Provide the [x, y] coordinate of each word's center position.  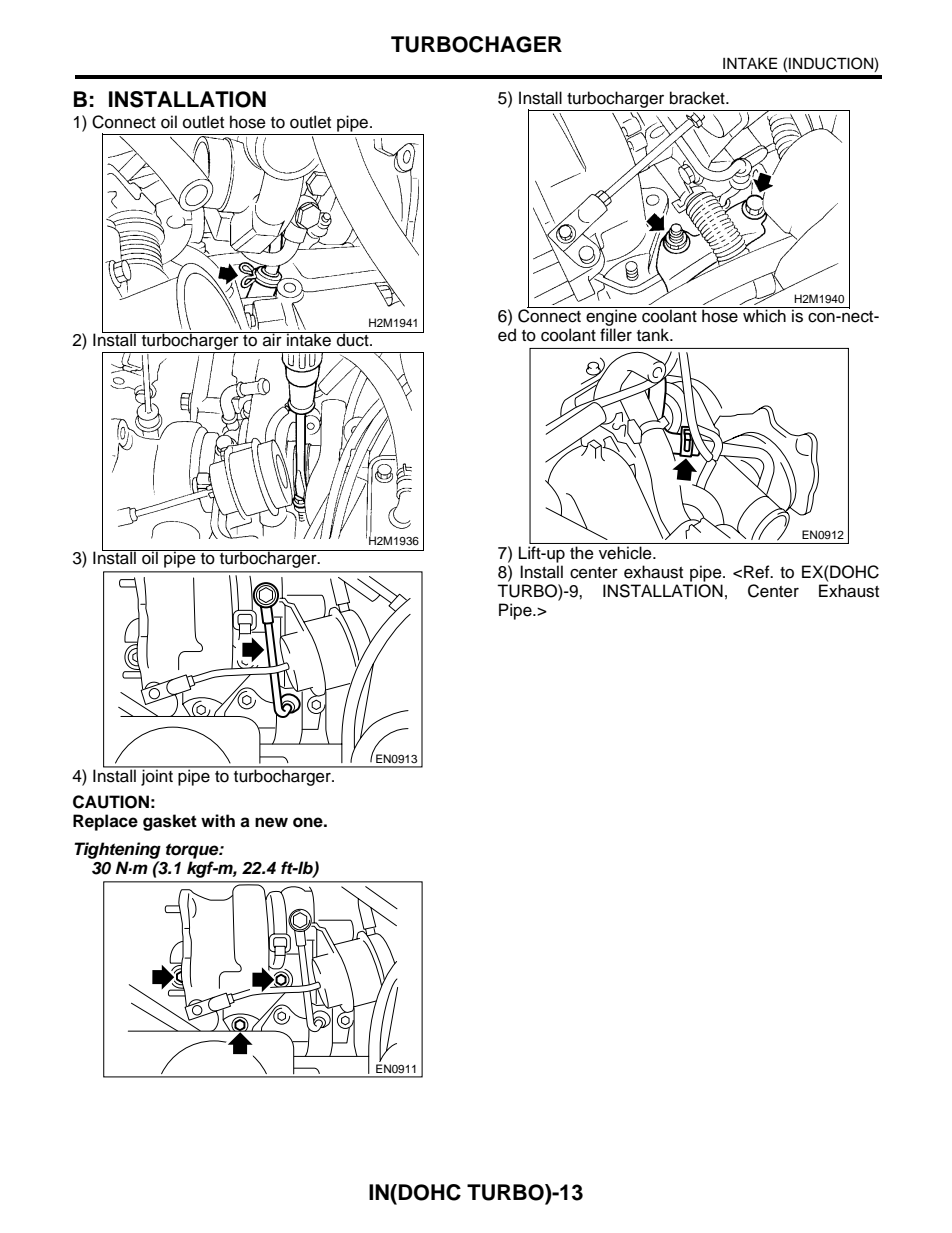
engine [611, 316]
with [218, 820]
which [764, 315]
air [272, 339]
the [581, 553]
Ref [758, 572]
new [271, 822]
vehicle [626, 553]
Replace [105, 822]
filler [616, 335]
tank [654, 335]
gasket [170, 822]
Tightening [117, 850]
